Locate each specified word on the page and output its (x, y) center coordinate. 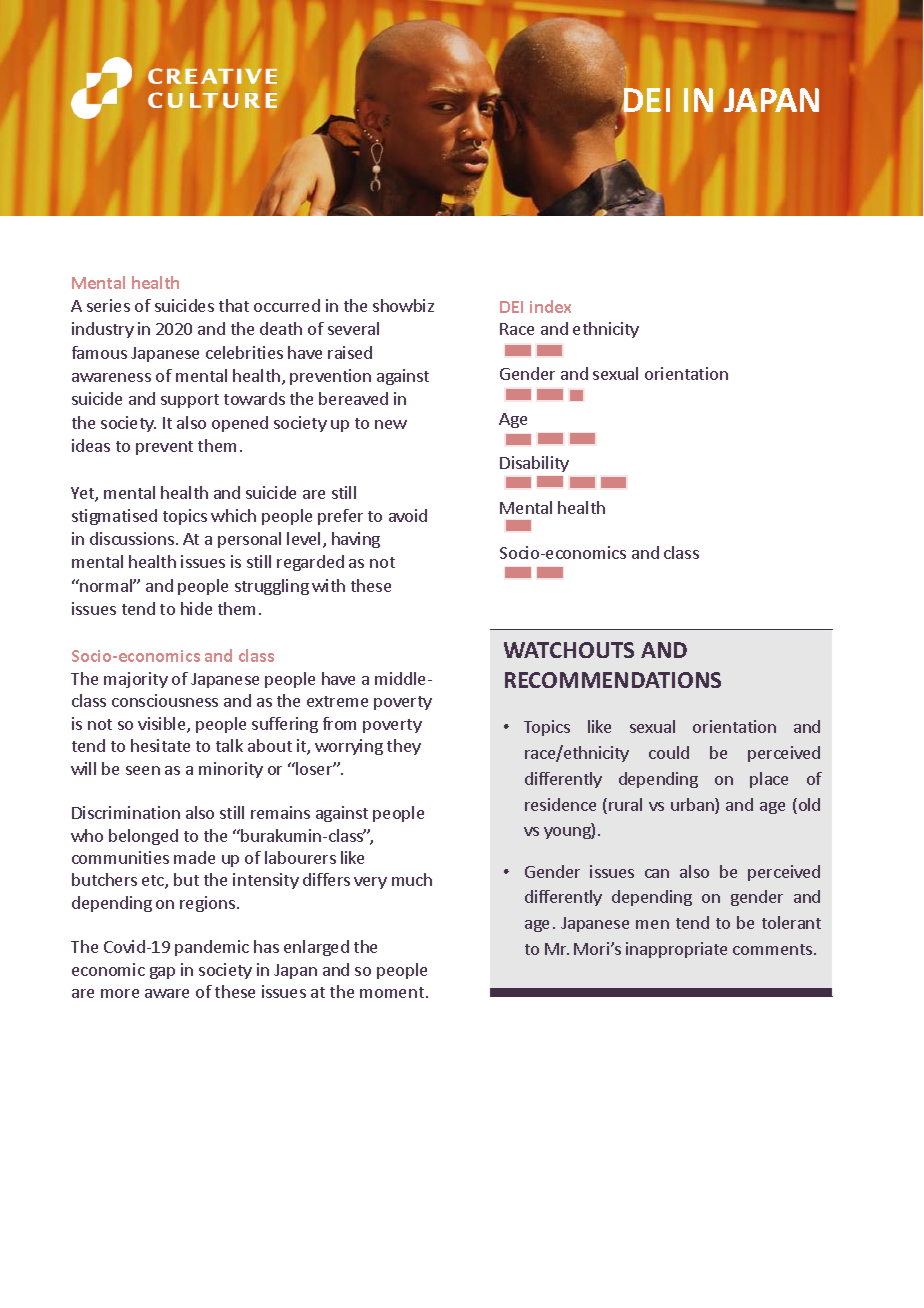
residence (560, 804)
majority (136, 680)
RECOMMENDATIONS (613, 680)
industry (103, 330)
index (550, 306)
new (391, 424)
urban (693, 806)
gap (162, 973)
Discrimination (126, 812)
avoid (408, 515)
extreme (337, 701)
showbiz (403, 305)
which (233, 515)
